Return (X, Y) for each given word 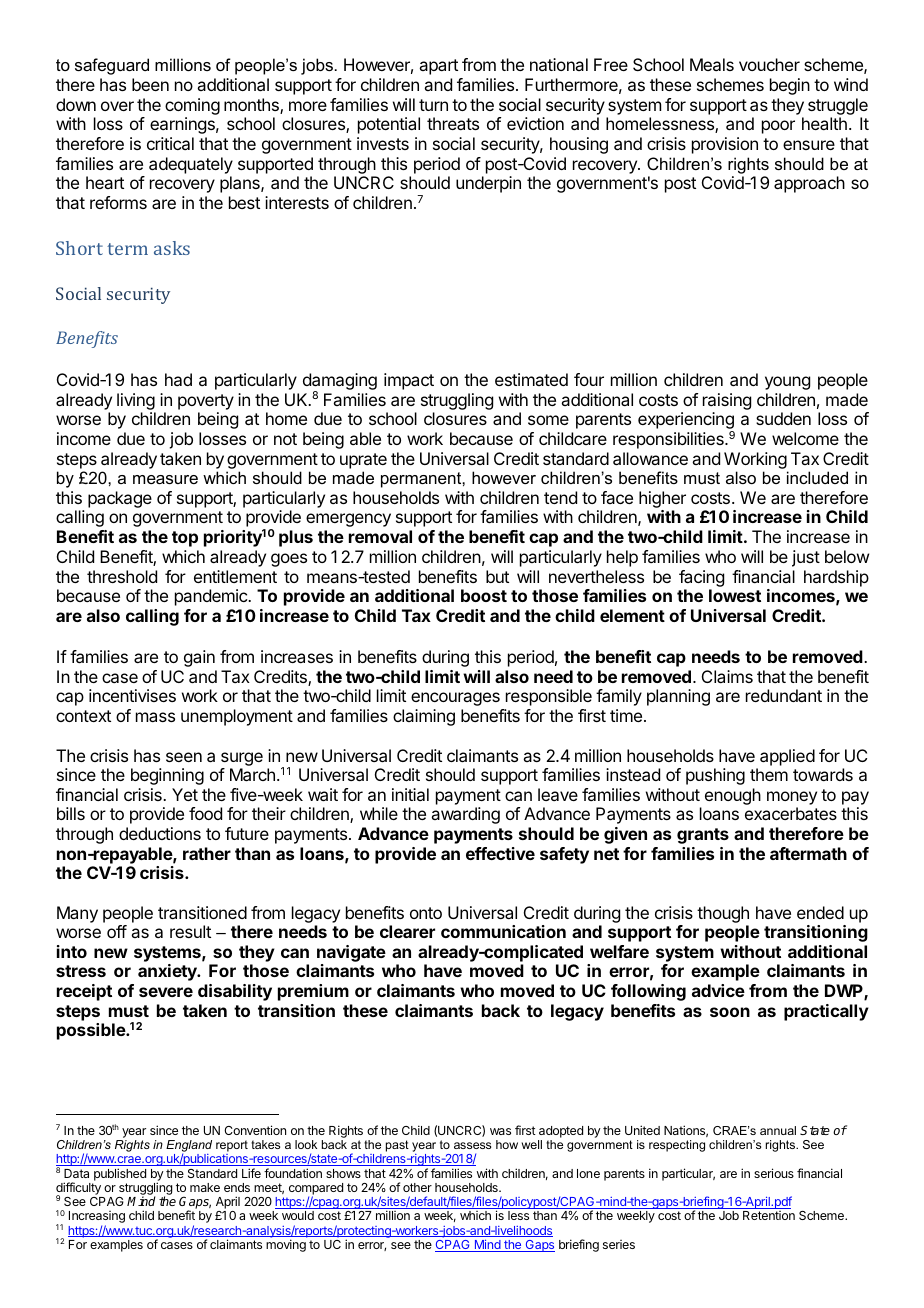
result (190, 931)
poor (778, 127)
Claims (727, 676)
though (723, 914)
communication (503, 931)
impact (409, 381)
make (205, 1187)
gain (199, 658)
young (787, 383)
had (178, 379)
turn (433, 105)
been (150, 84)
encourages (455, 699)
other (417, 1187)
